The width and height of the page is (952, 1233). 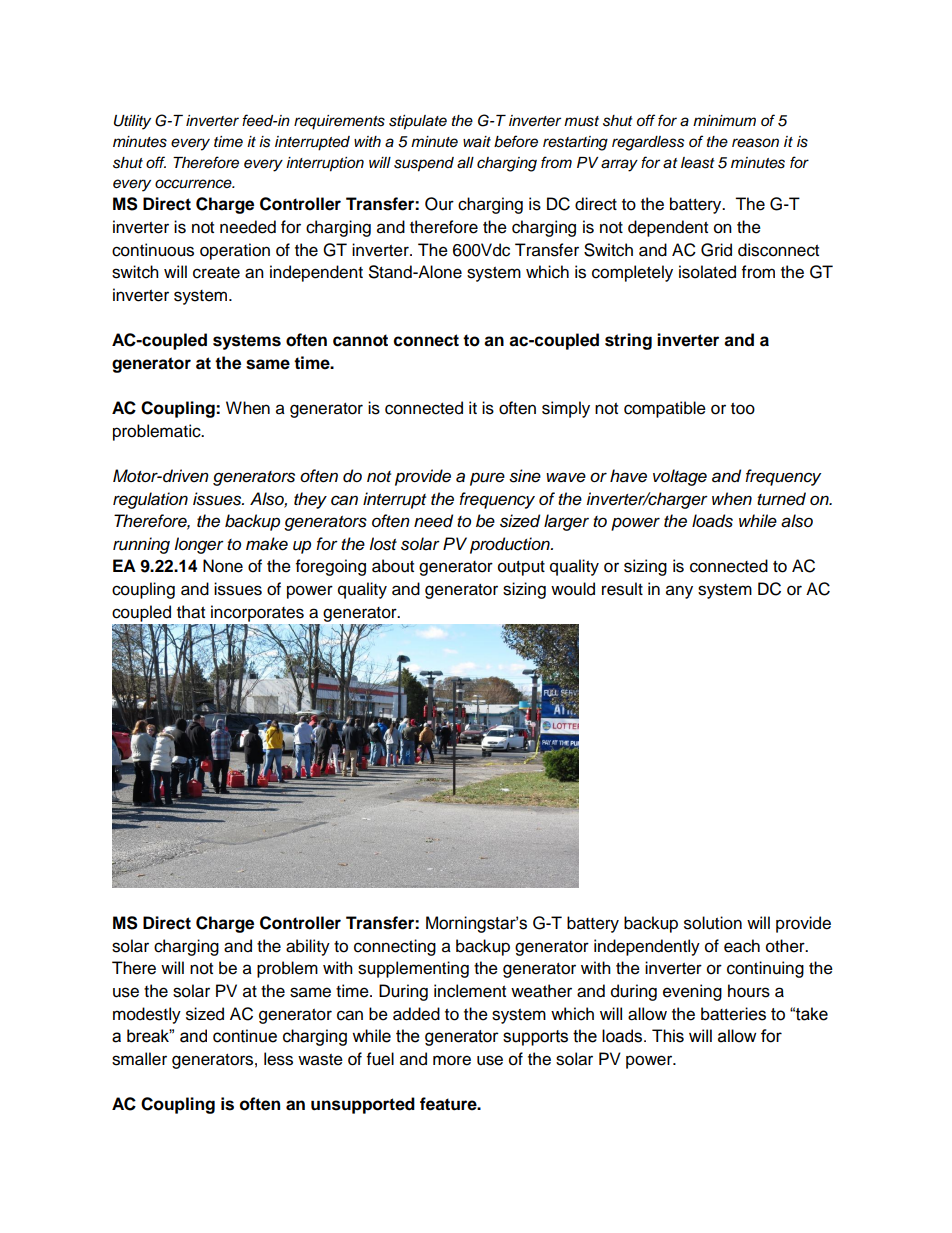 What do you see at coordinates (132, 122) in the page?
I see `Utility` at bounding box center [132, 122].
